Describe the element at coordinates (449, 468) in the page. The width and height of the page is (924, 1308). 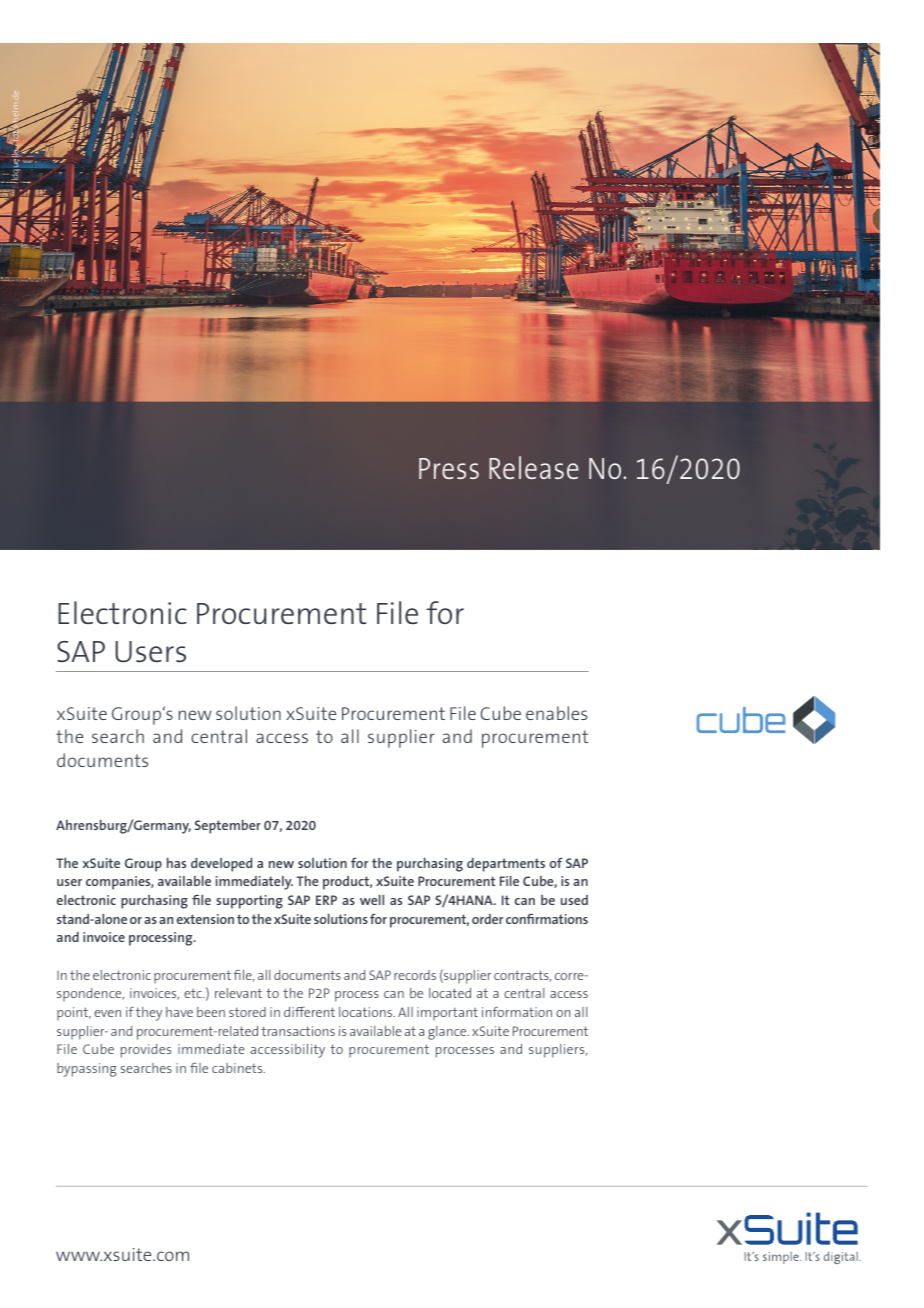
I see `Press` at that location.
